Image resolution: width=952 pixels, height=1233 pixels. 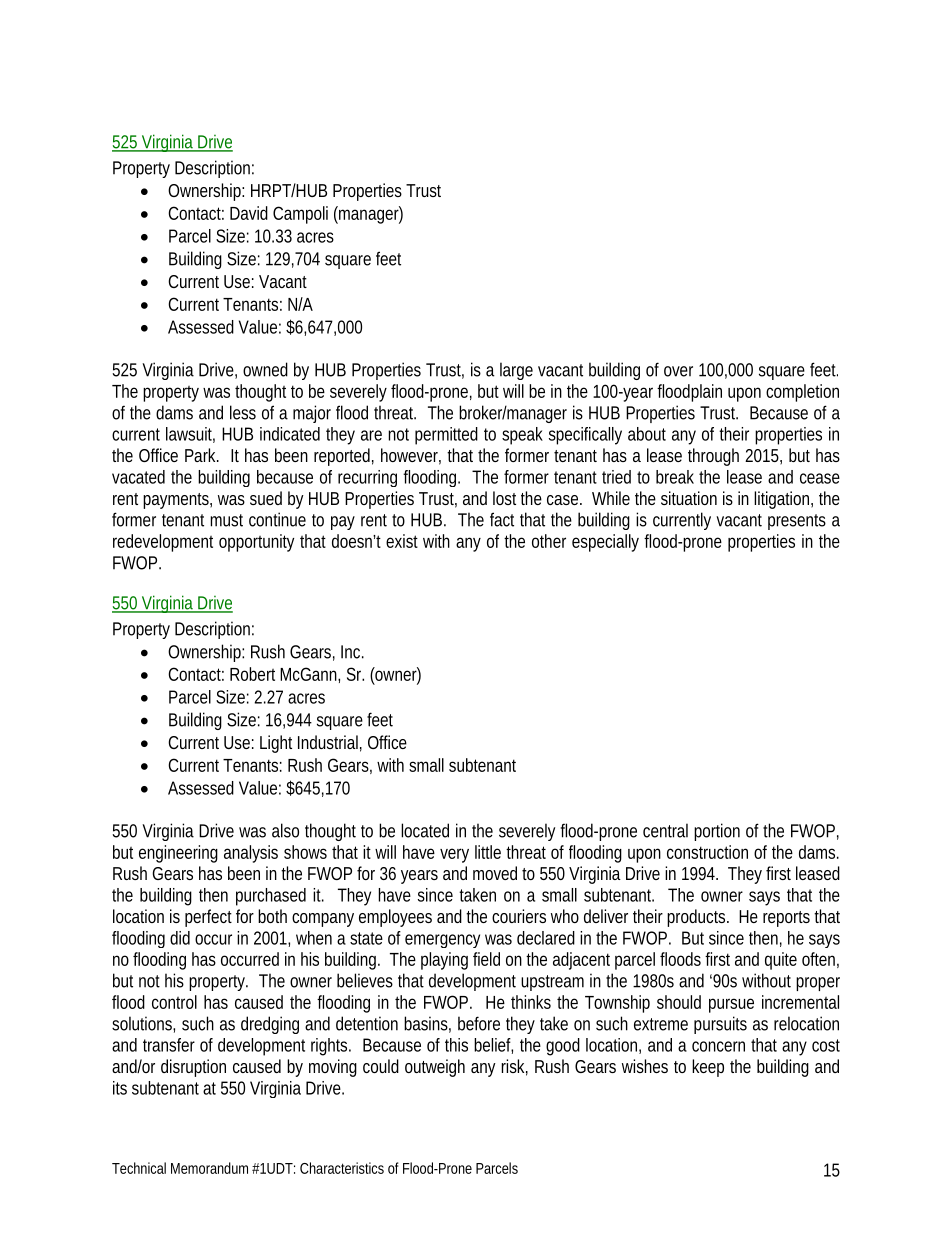 What do you see at coordinates (717, 832) in the screenshot?
I see `portion` at bounding box center [717, 832].
